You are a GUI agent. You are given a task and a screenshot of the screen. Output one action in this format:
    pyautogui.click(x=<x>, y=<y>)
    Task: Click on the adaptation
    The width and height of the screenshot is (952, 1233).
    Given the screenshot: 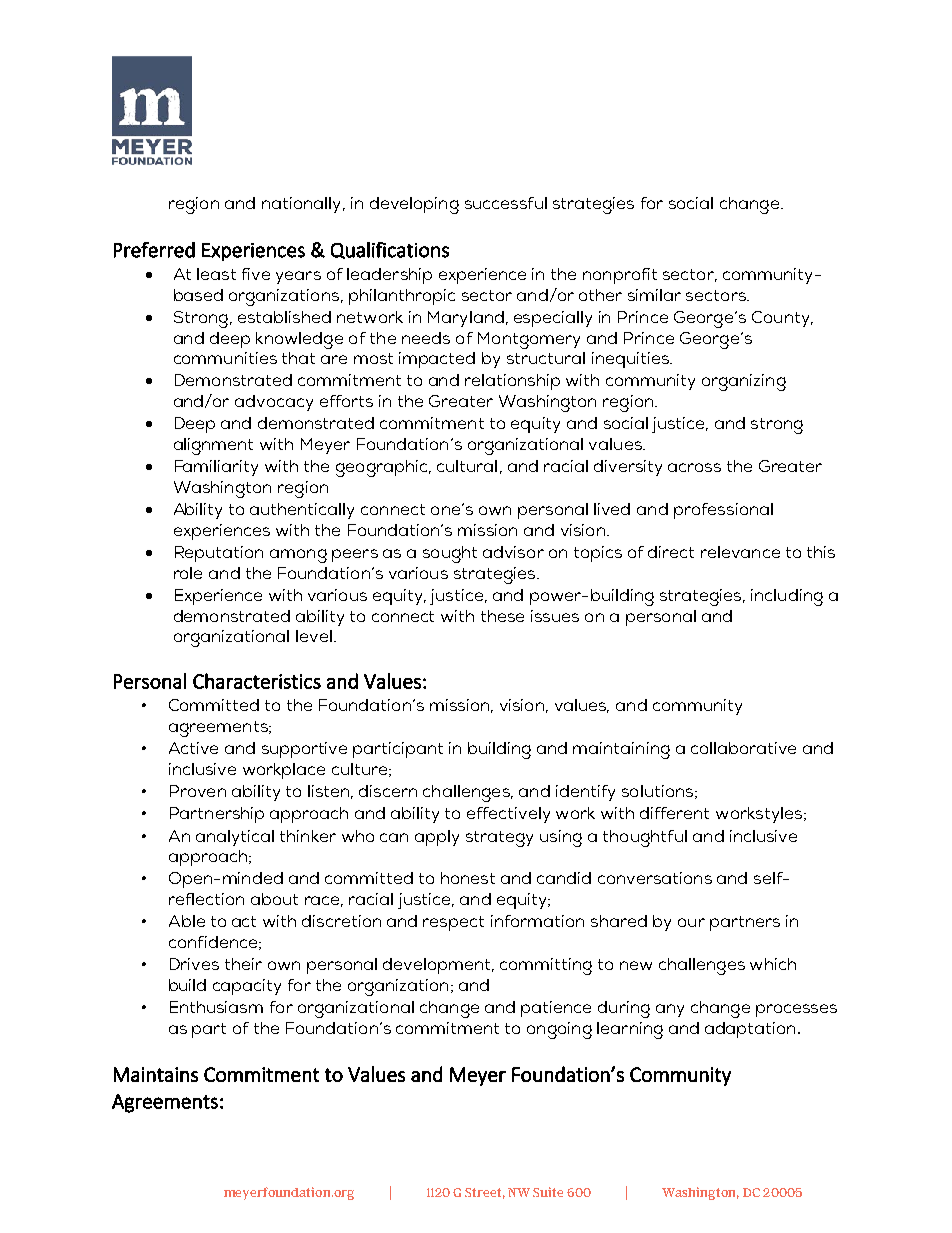 What is the action you would take?
    pyautogui.click(x=750, y=1030)
